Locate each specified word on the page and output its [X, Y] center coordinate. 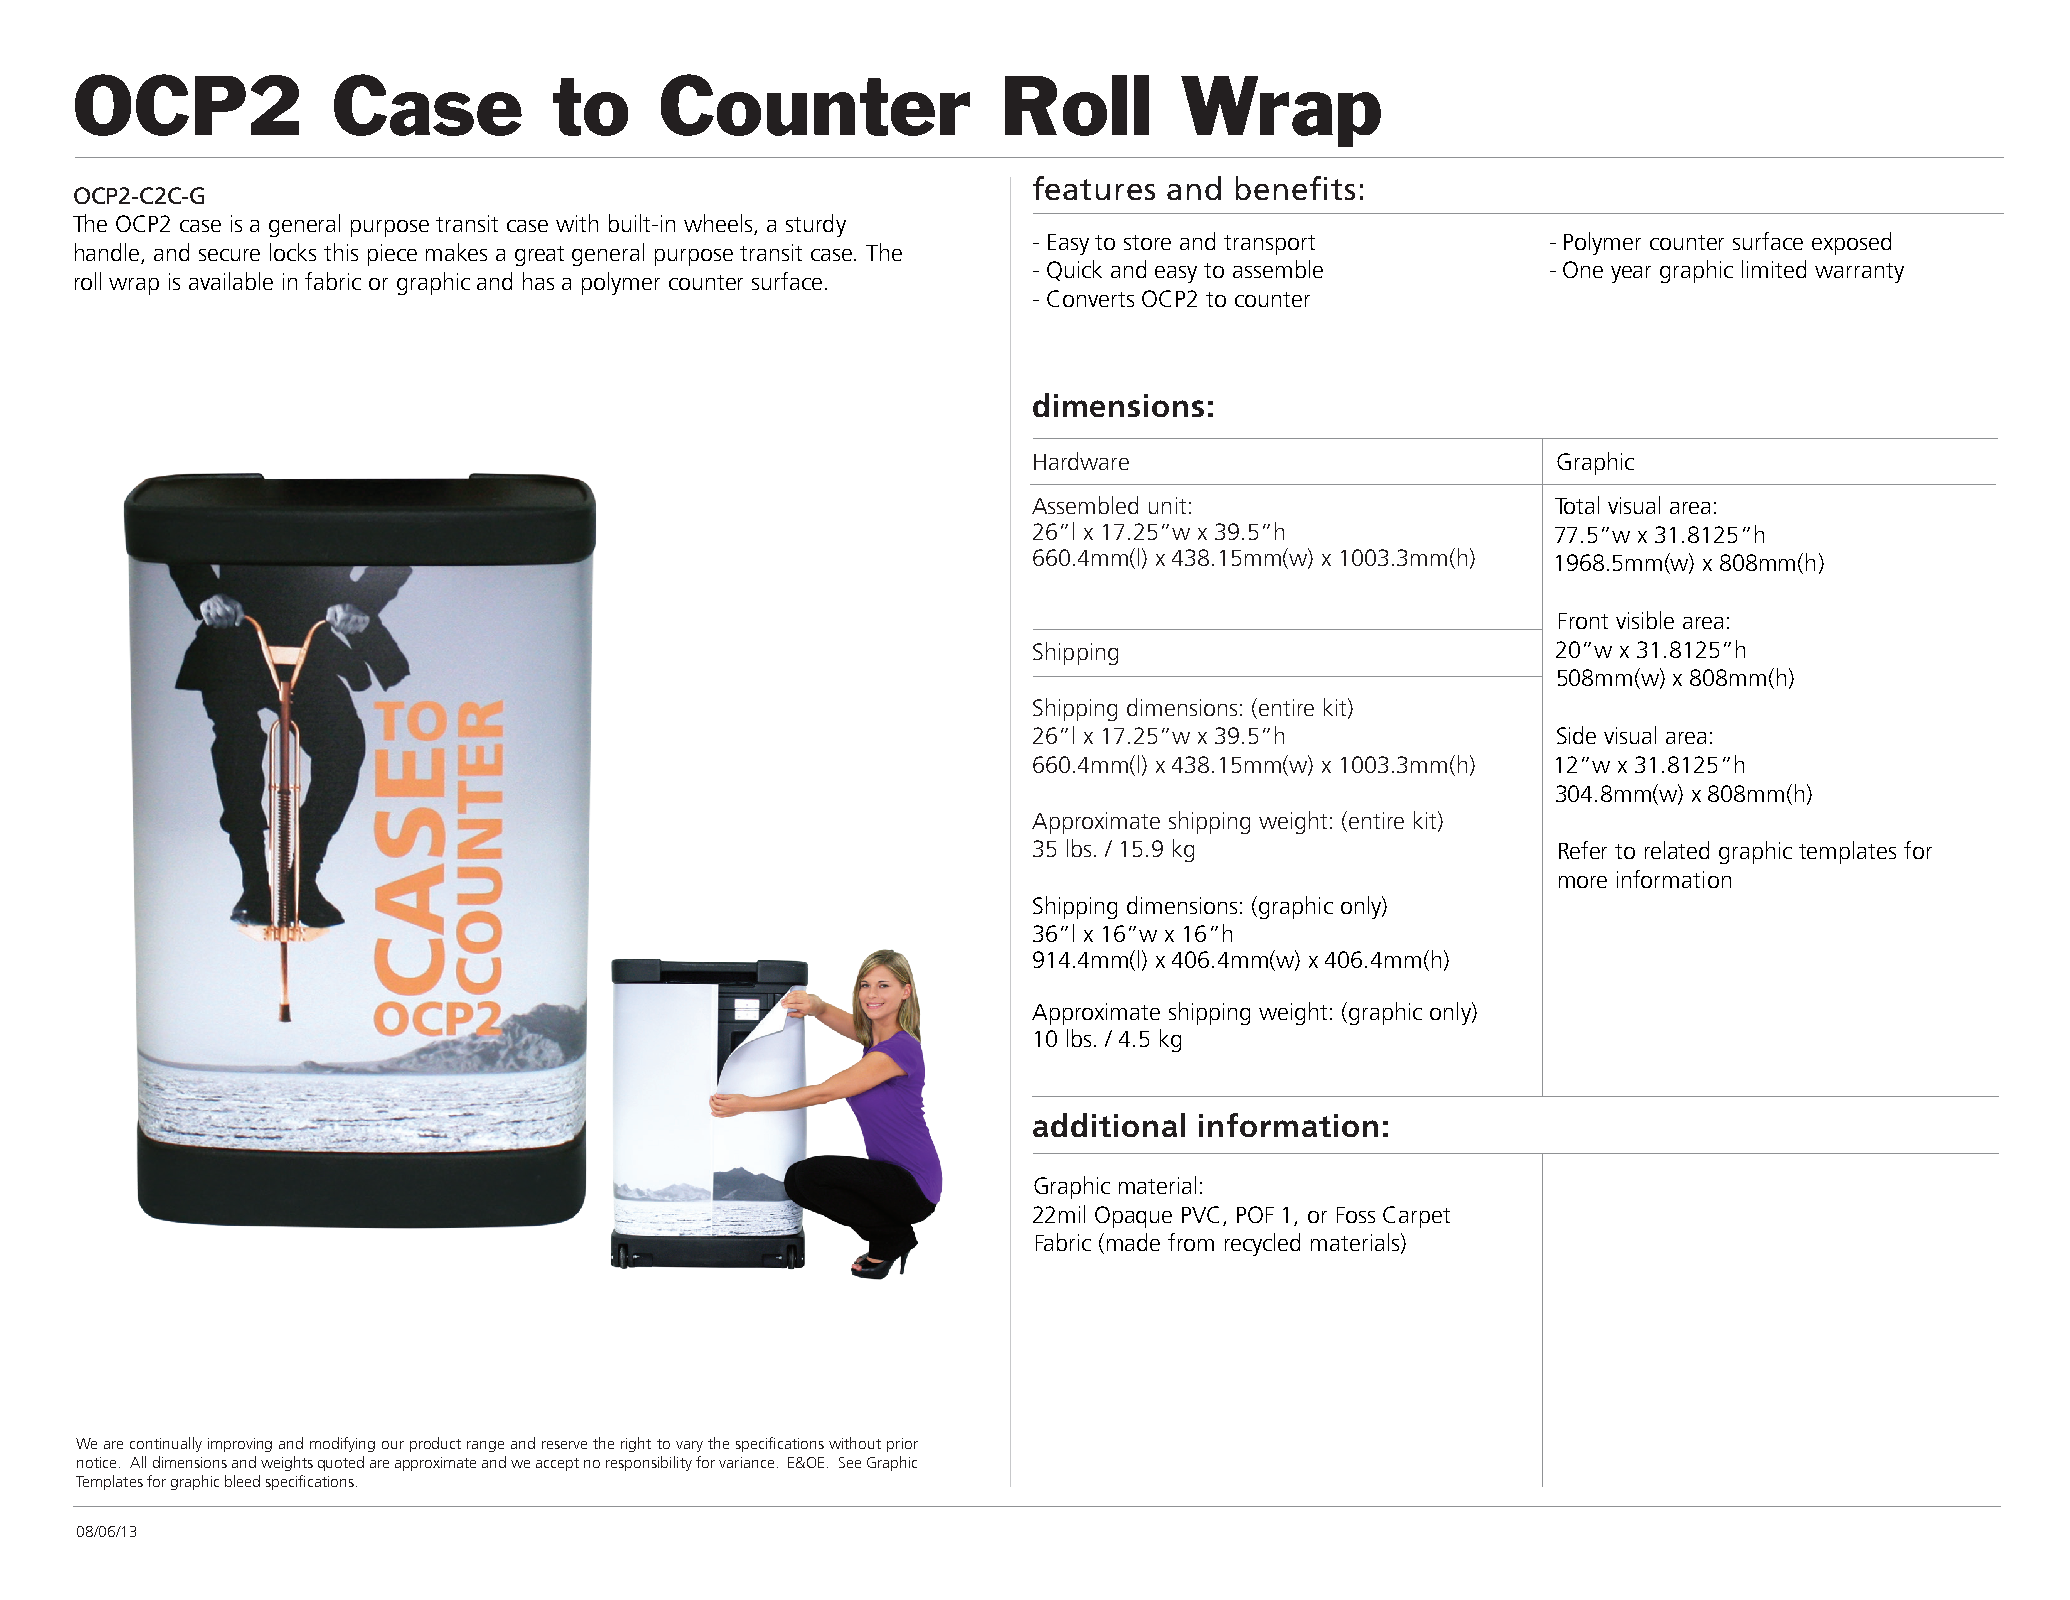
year [1631, 274]
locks [293, 252]
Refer [1583, 850]
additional [1109, 1125]
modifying [342, 1444]
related [1677, 850]
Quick [1074, 270]
